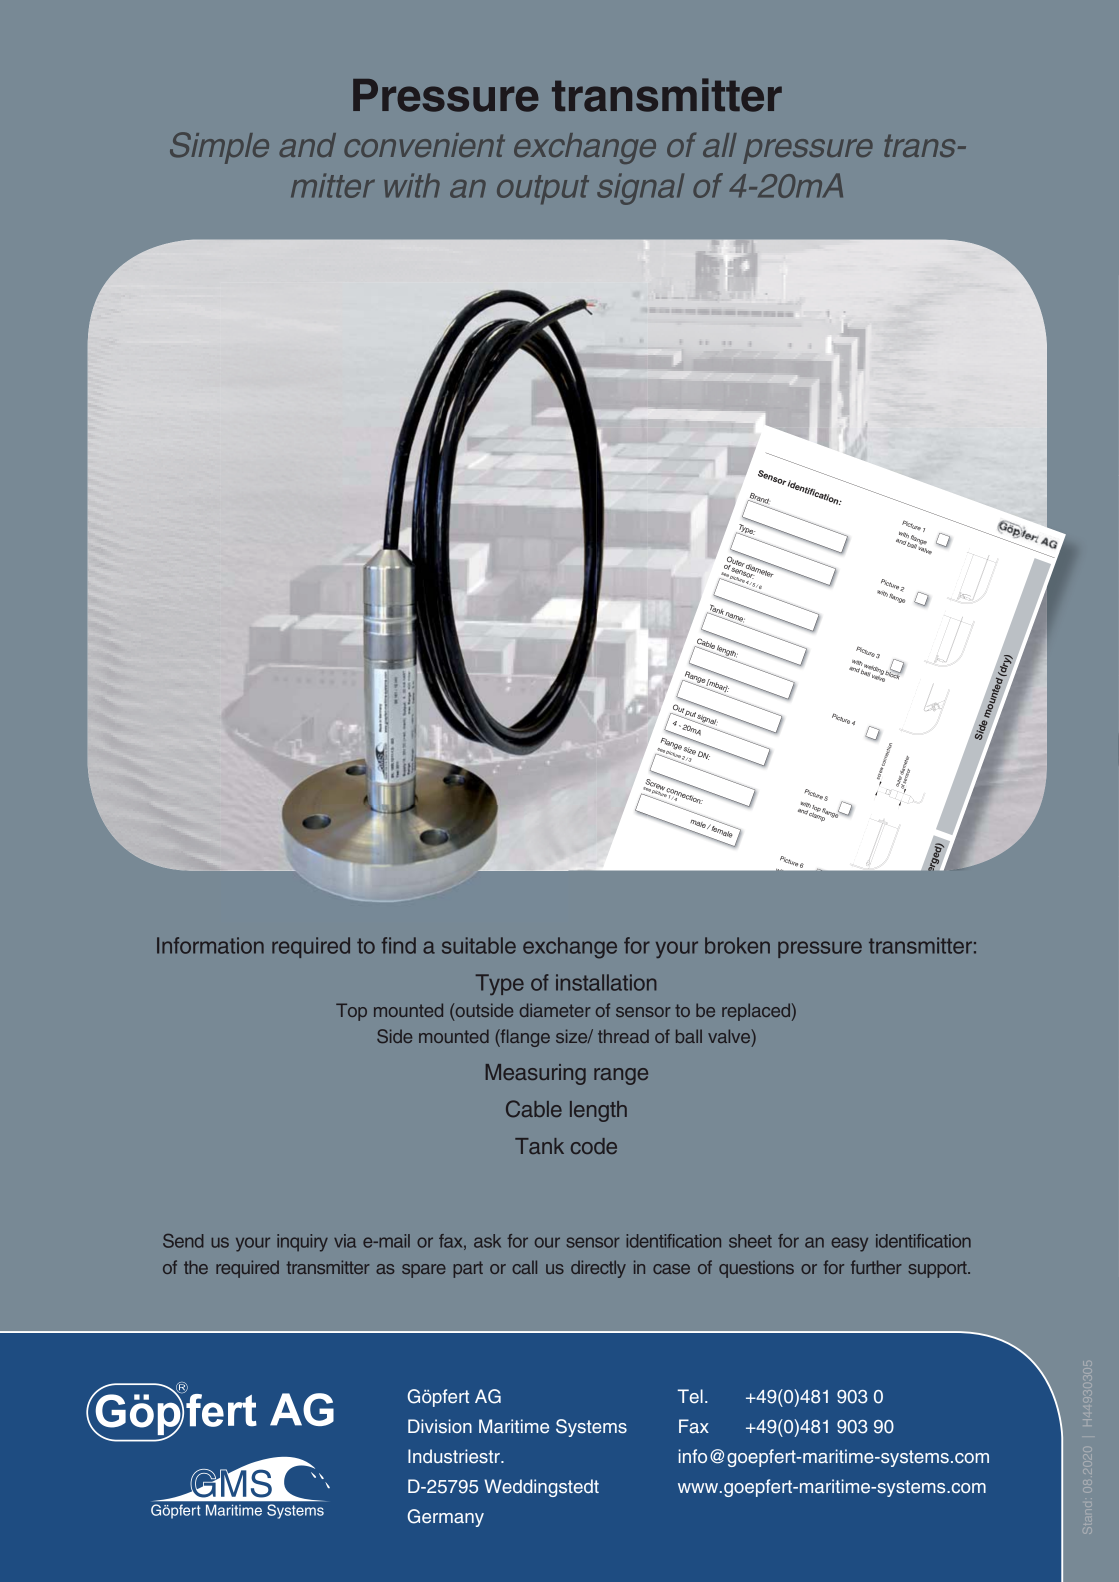 The width and height of the document is (1119, 1582). Describe the element at coordinates (606, 982) in the document. I see `installation` at that location.
